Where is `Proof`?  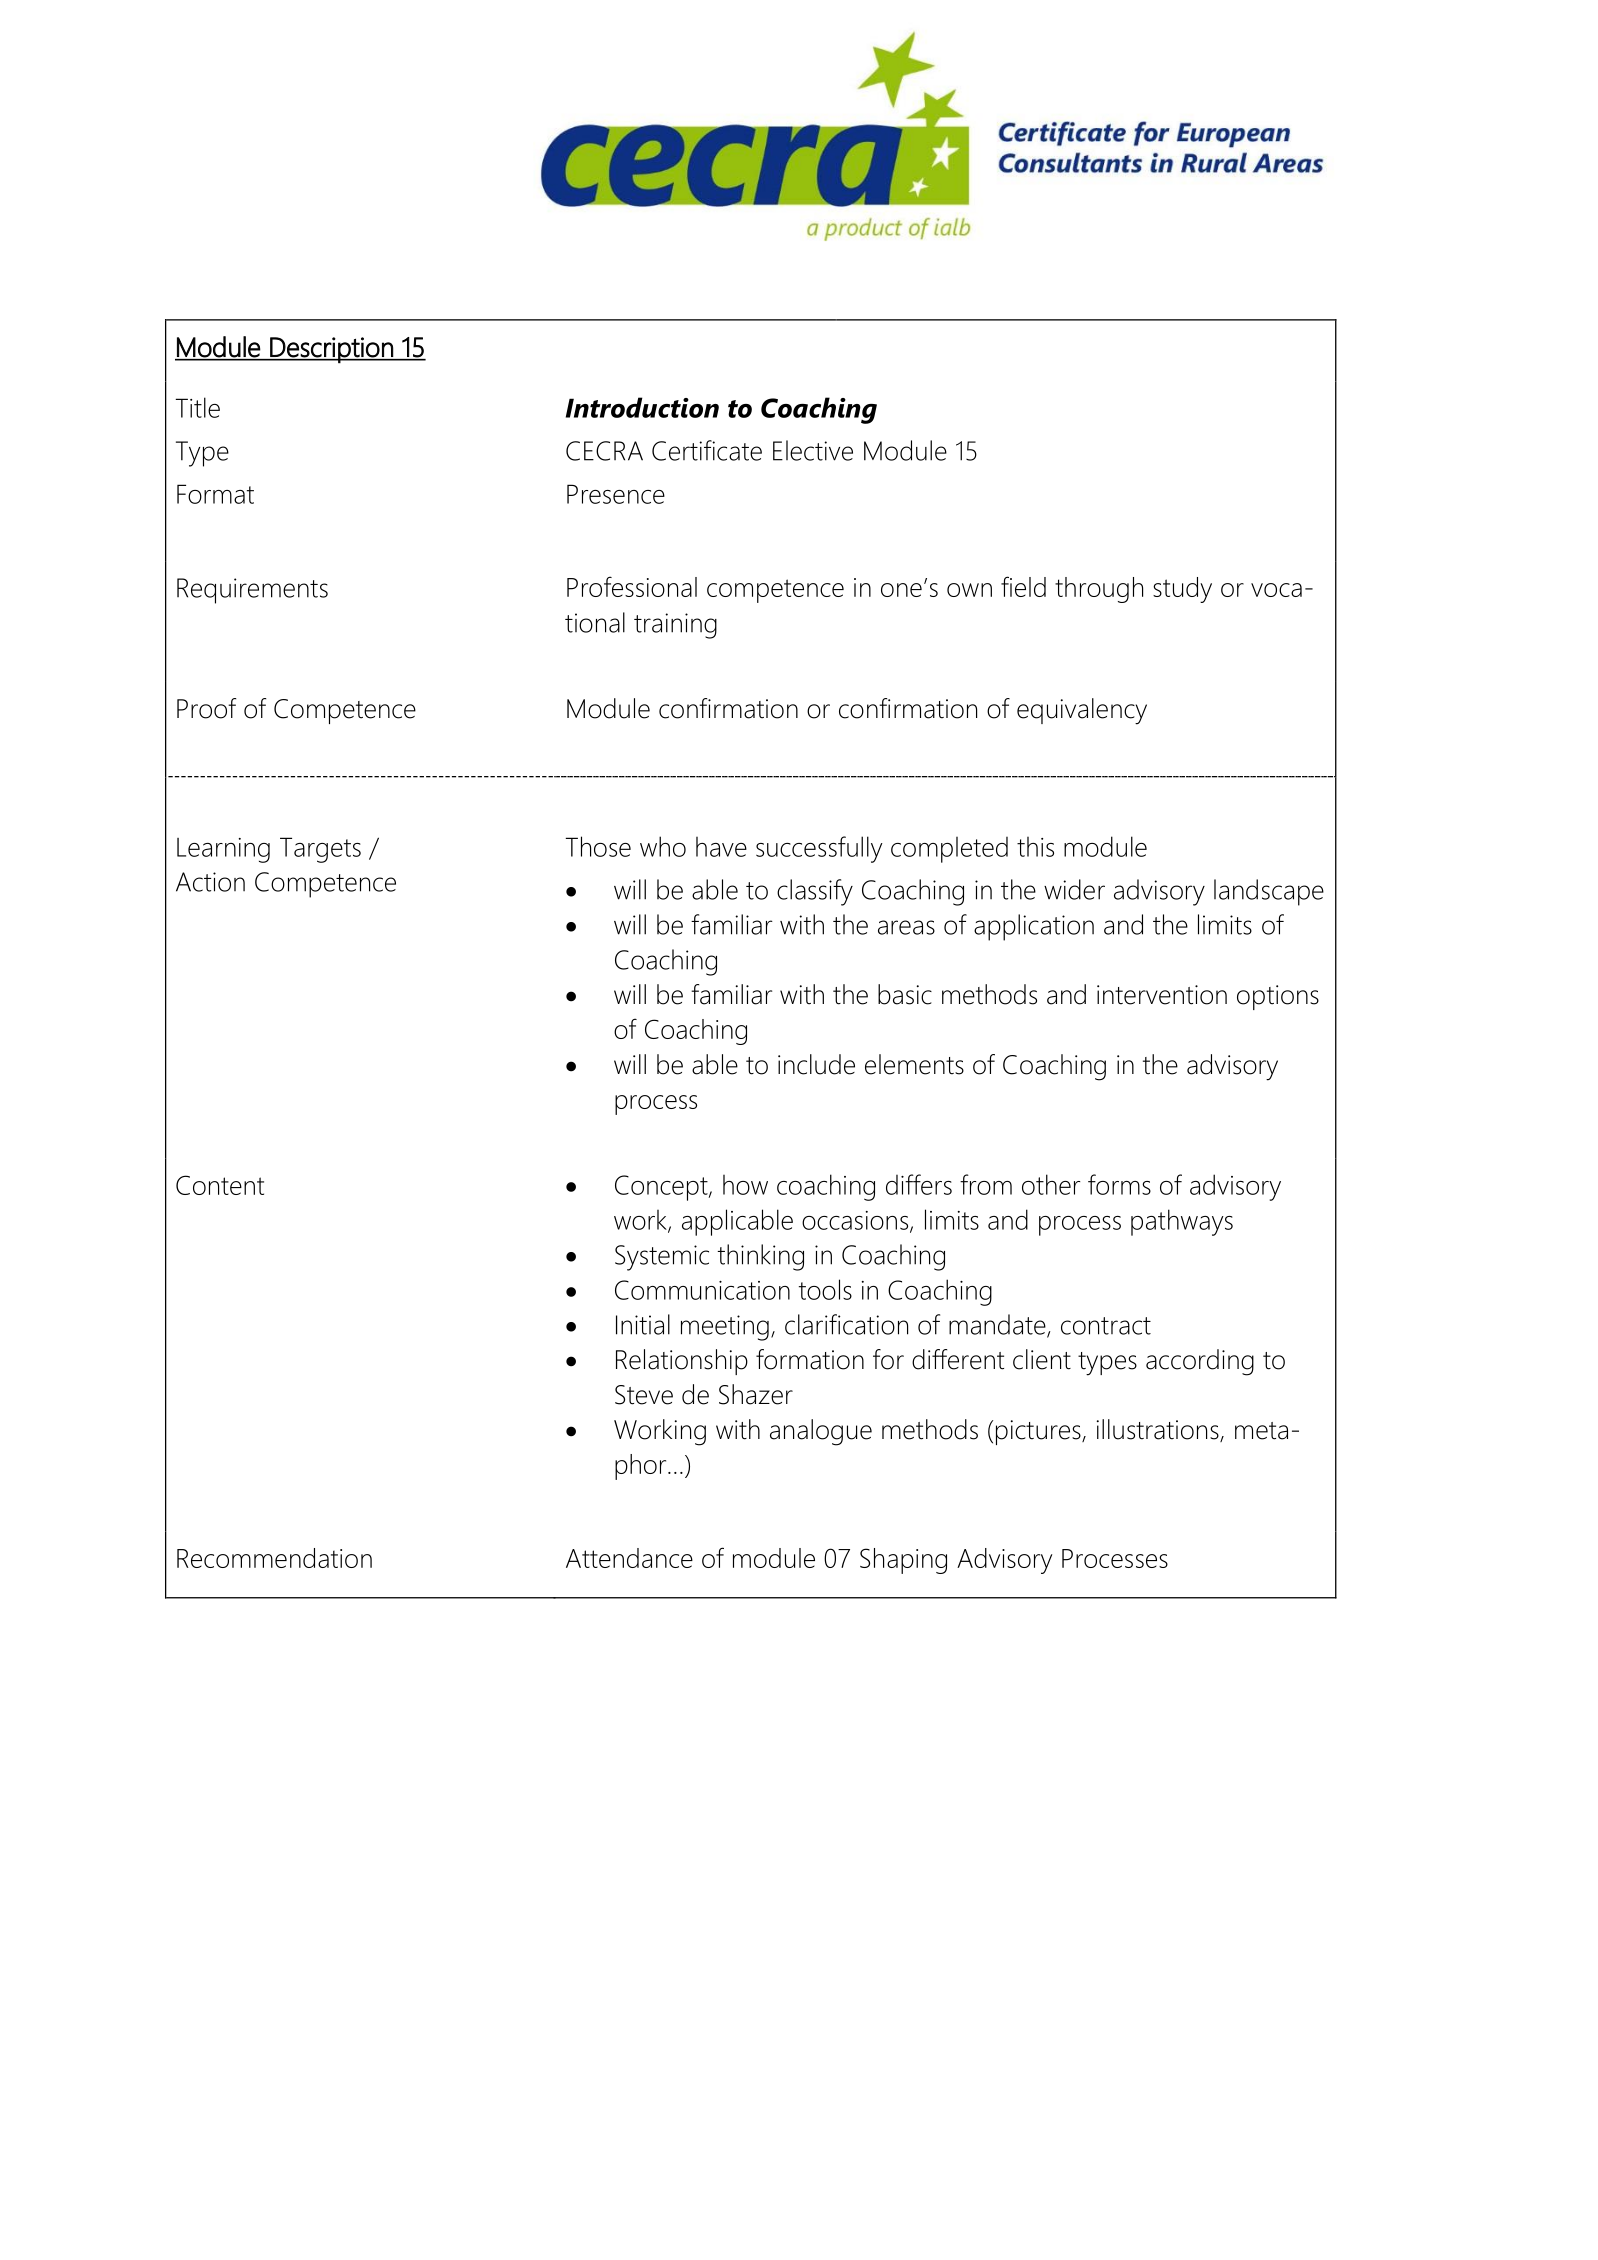
Proof is located at coordinates (206, 708).
